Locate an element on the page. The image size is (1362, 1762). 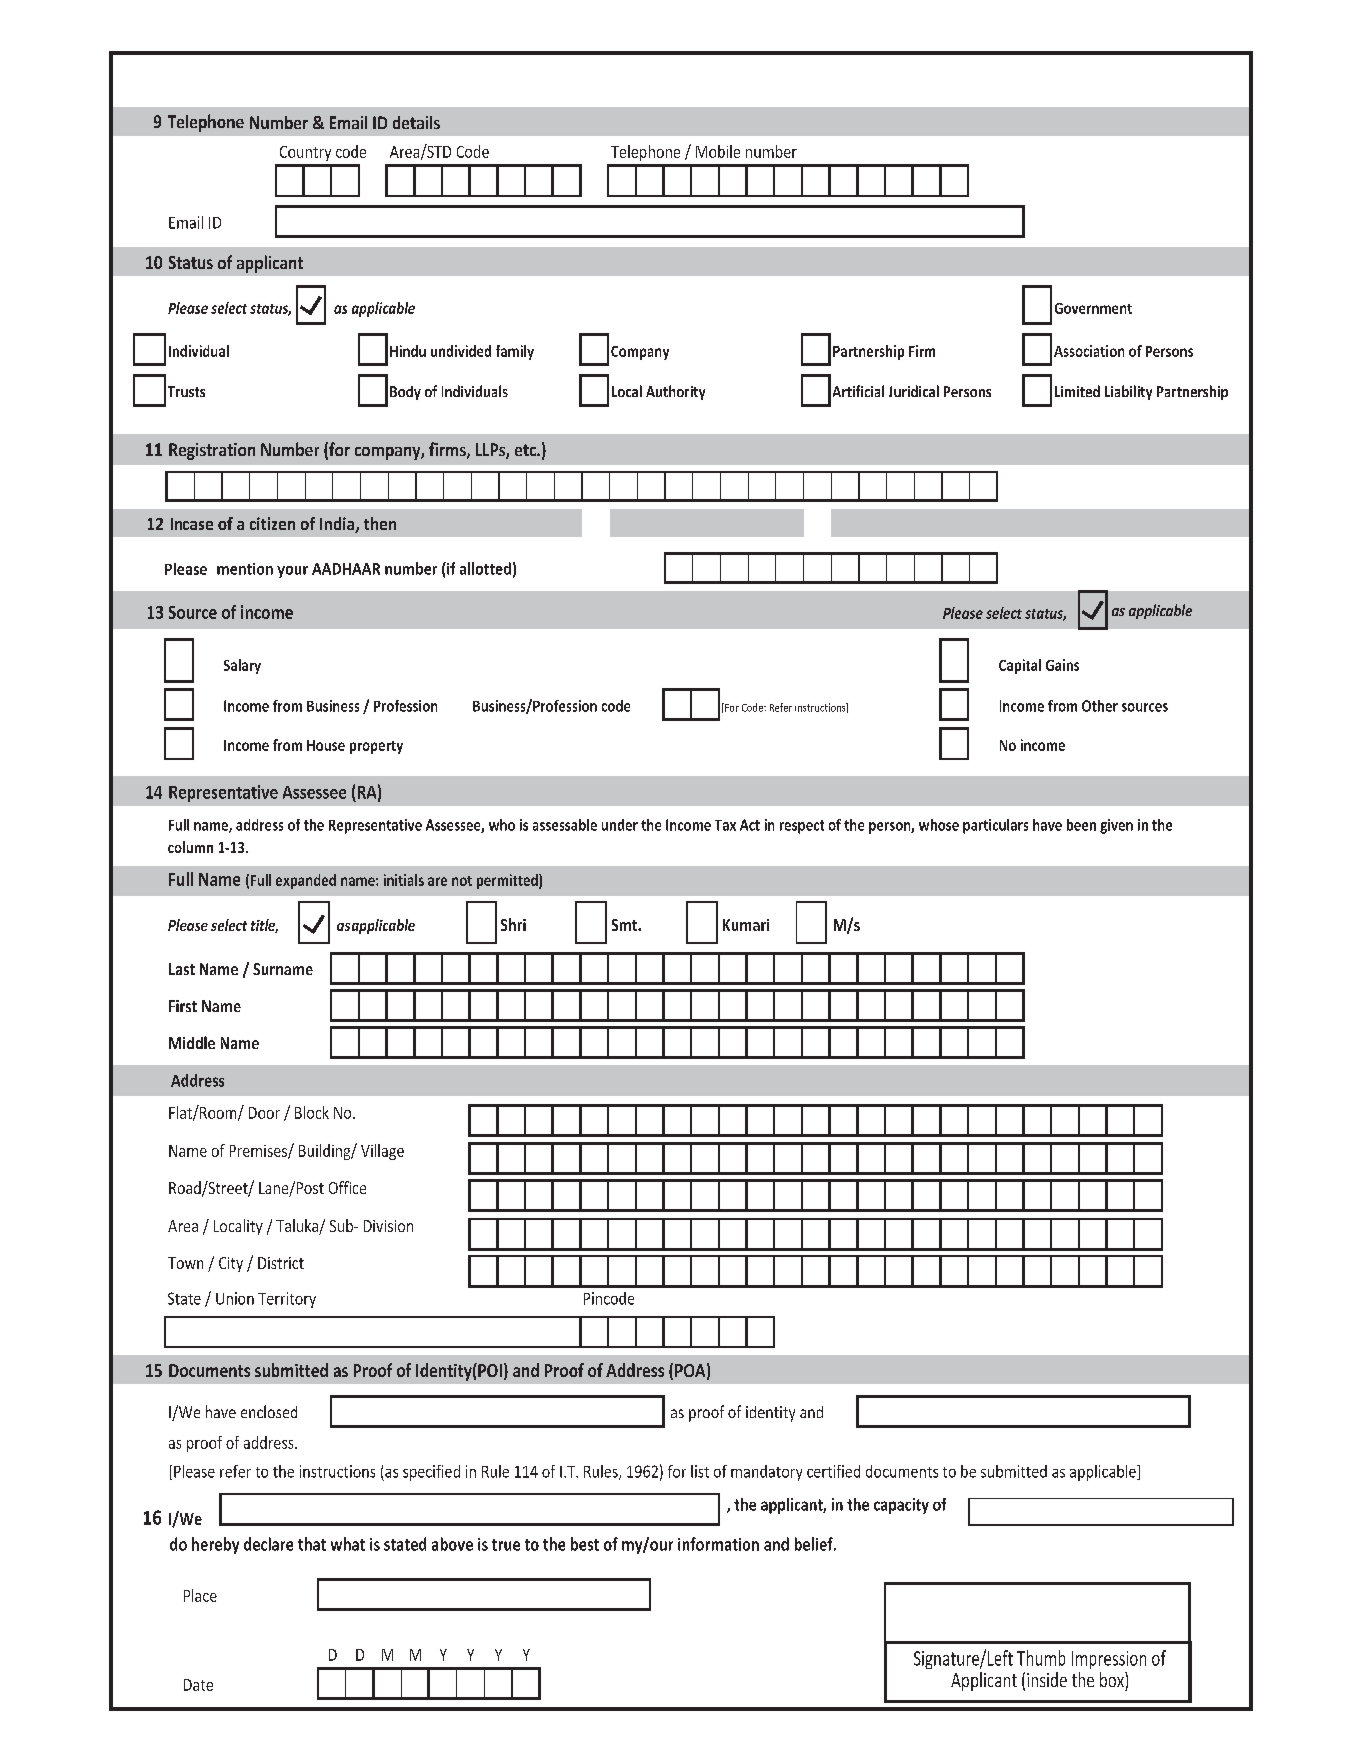
Government is located at coordinates (1093, 308).
